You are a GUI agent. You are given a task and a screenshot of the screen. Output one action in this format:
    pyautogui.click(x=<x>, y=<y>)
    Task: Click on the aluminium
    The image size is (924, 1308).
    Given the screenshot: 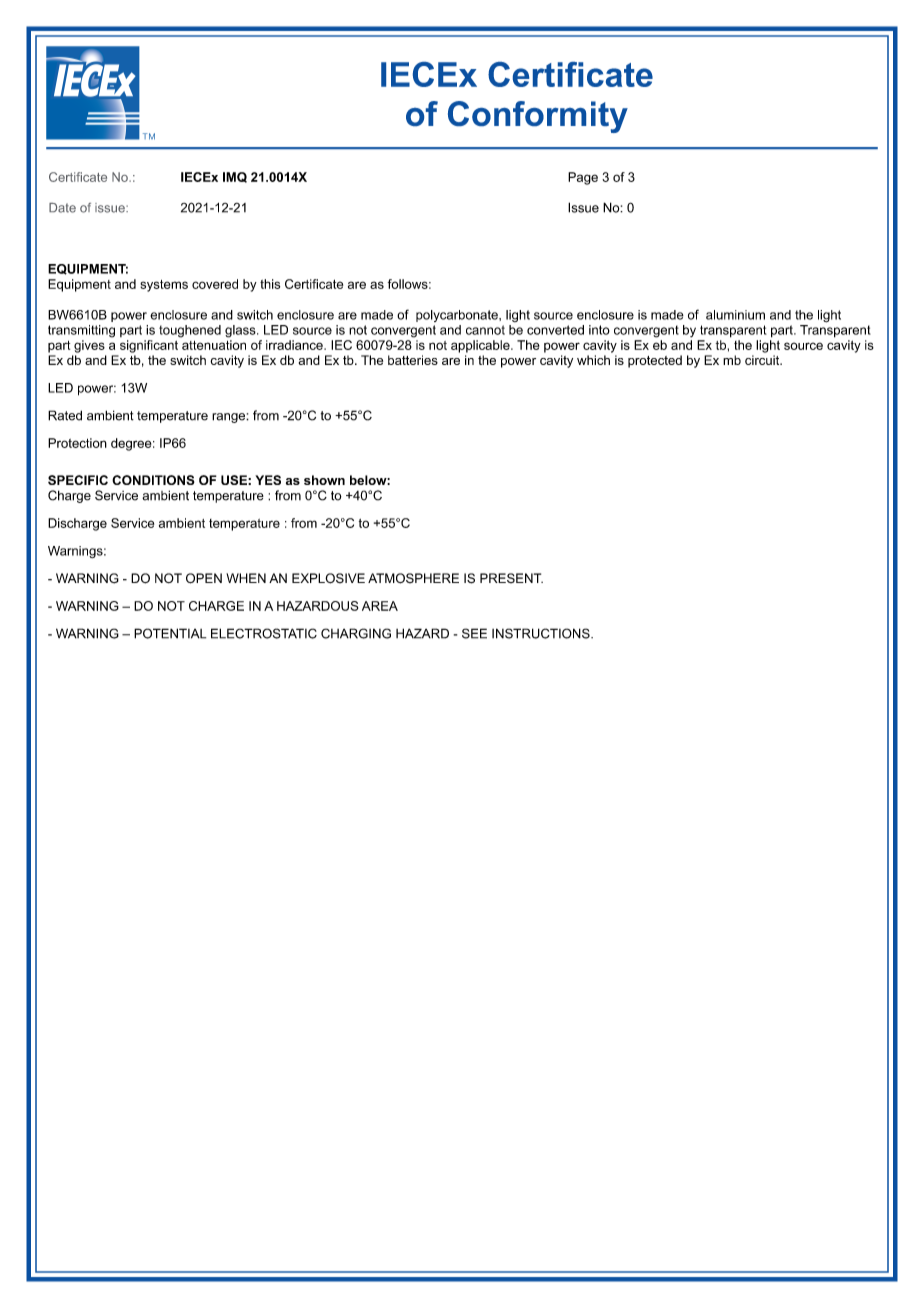 What is the action you would take?
    pyautogui.click(x=735, y=315)
